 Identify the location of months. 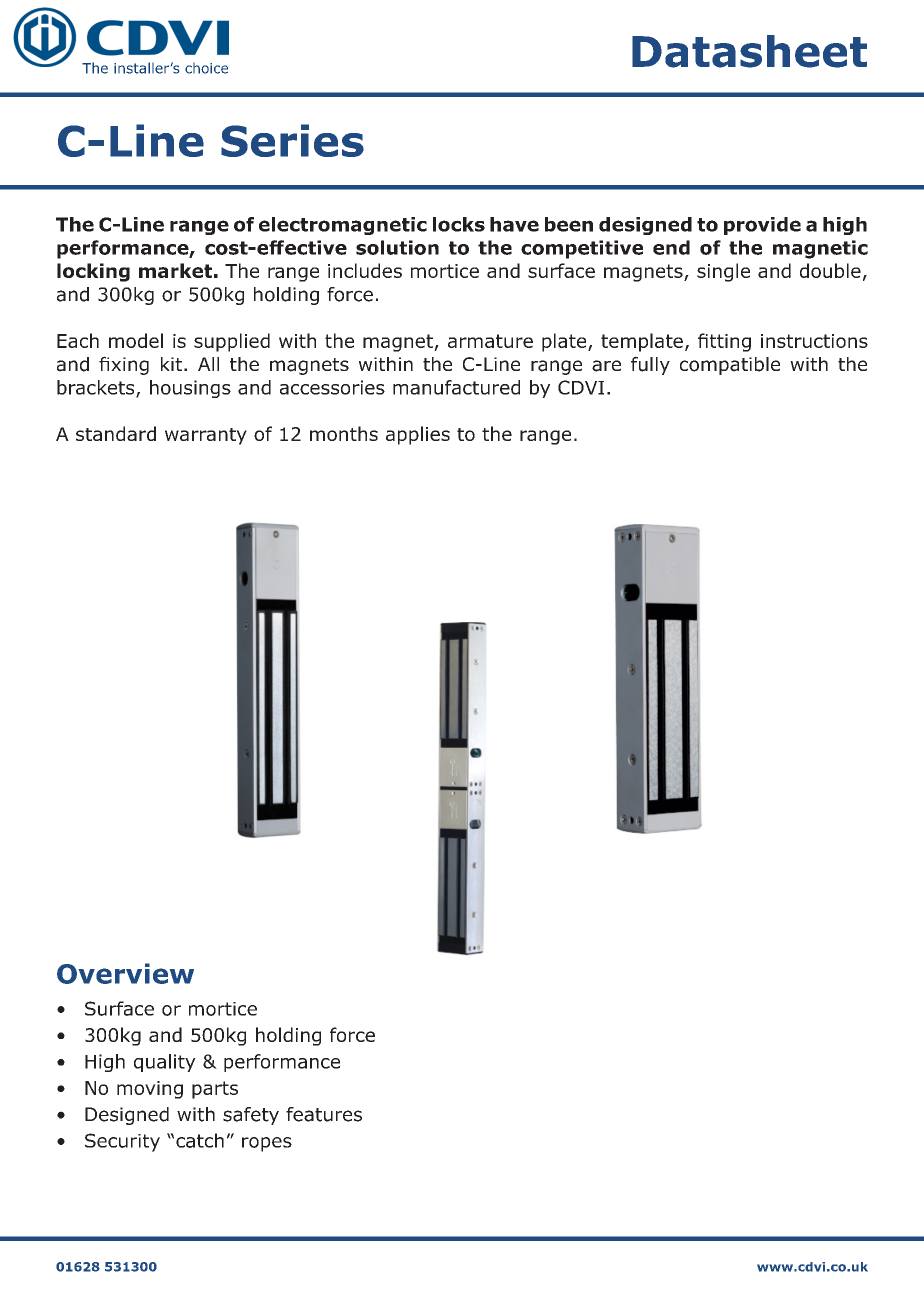
(344, 433).
